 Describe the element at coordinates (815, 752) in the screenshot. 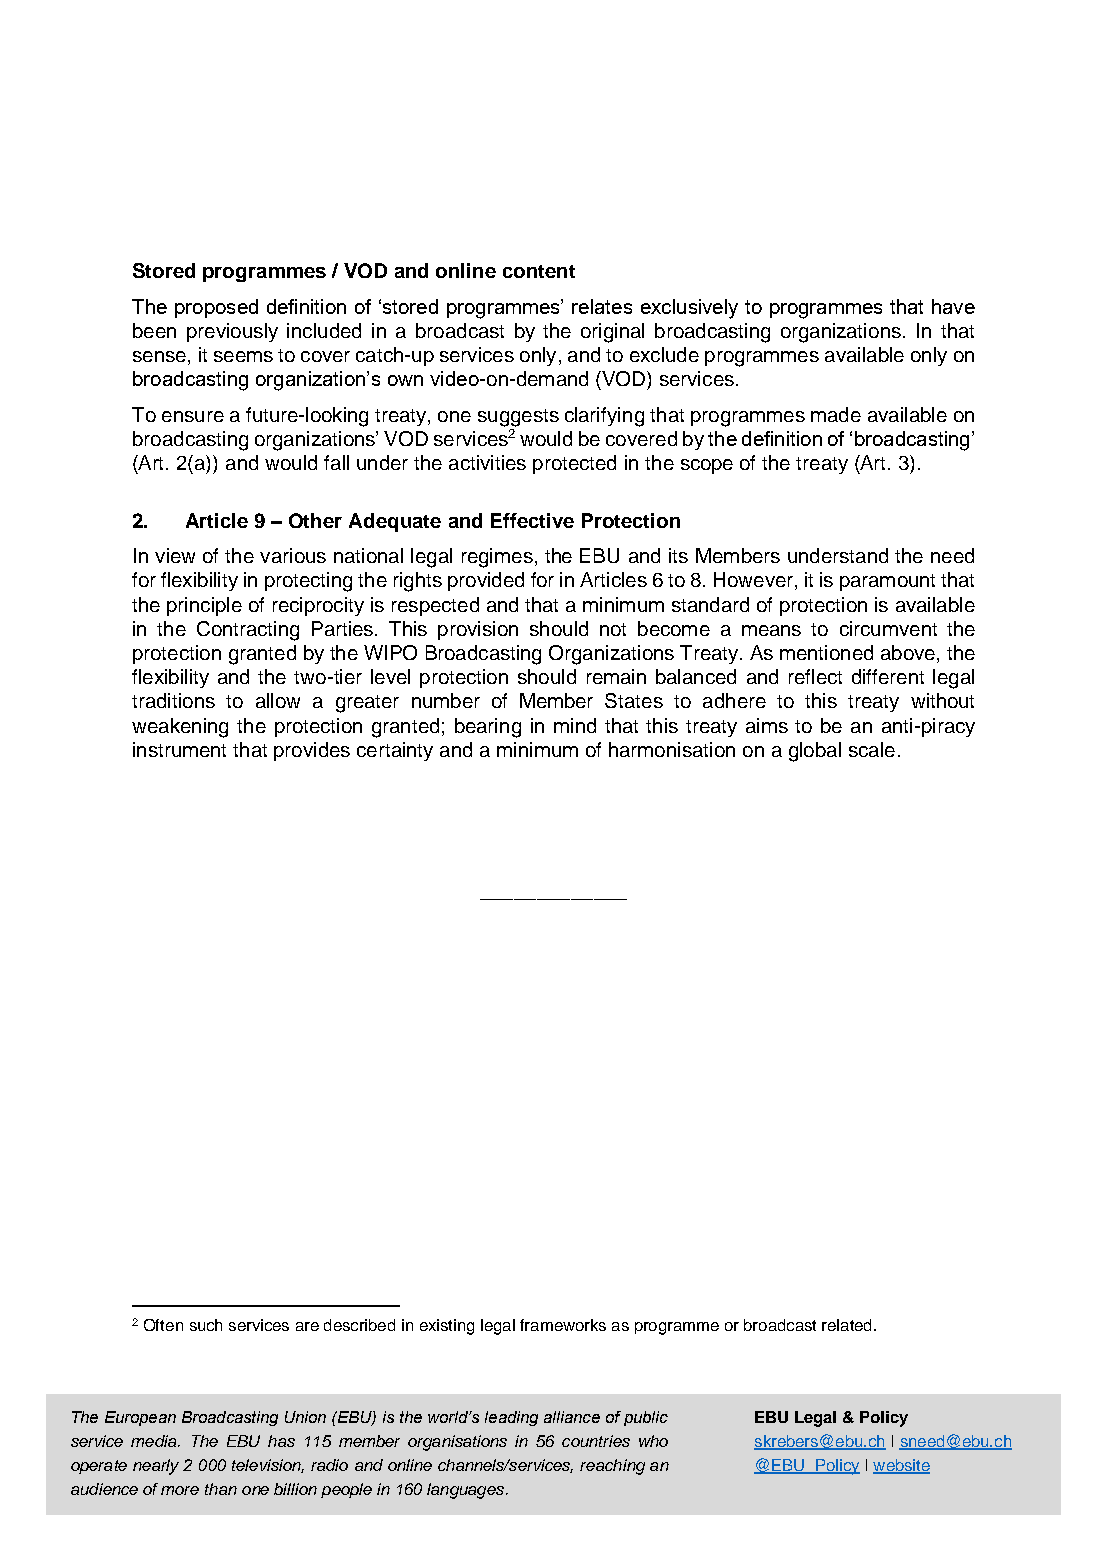

I see `global` at that location.
